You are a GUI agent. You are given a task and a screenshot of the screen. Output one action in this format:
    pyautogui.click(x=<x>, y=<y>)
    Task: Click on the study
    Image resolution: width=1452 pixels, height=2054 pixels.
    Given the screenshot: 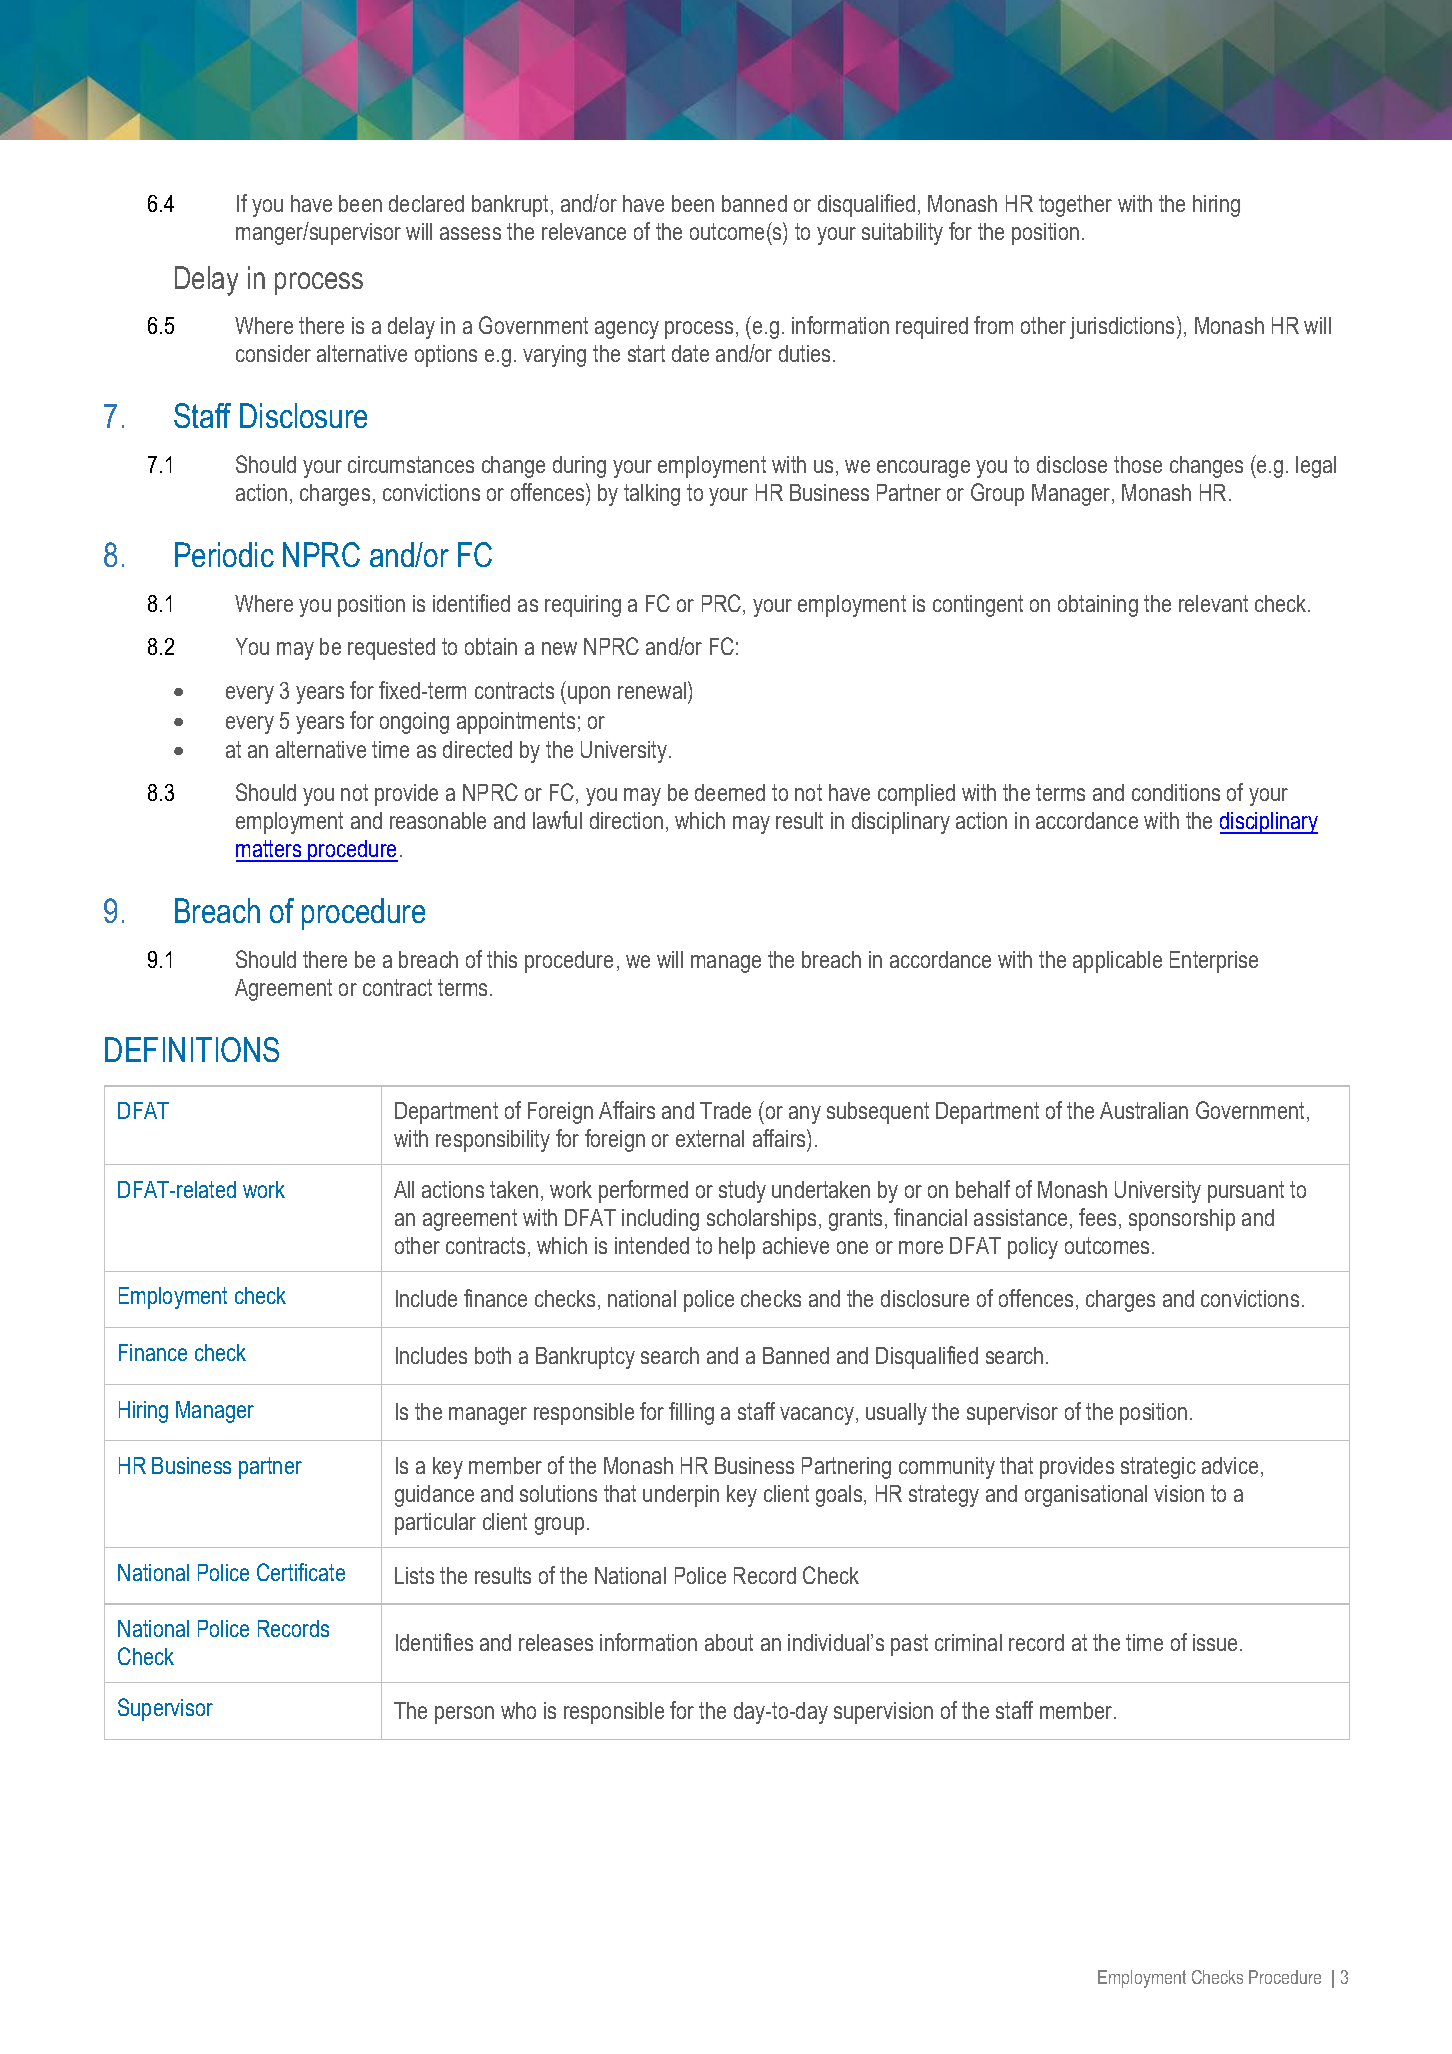 What is the action you would take?
    pyautogui.click(x=742, y=1192)
